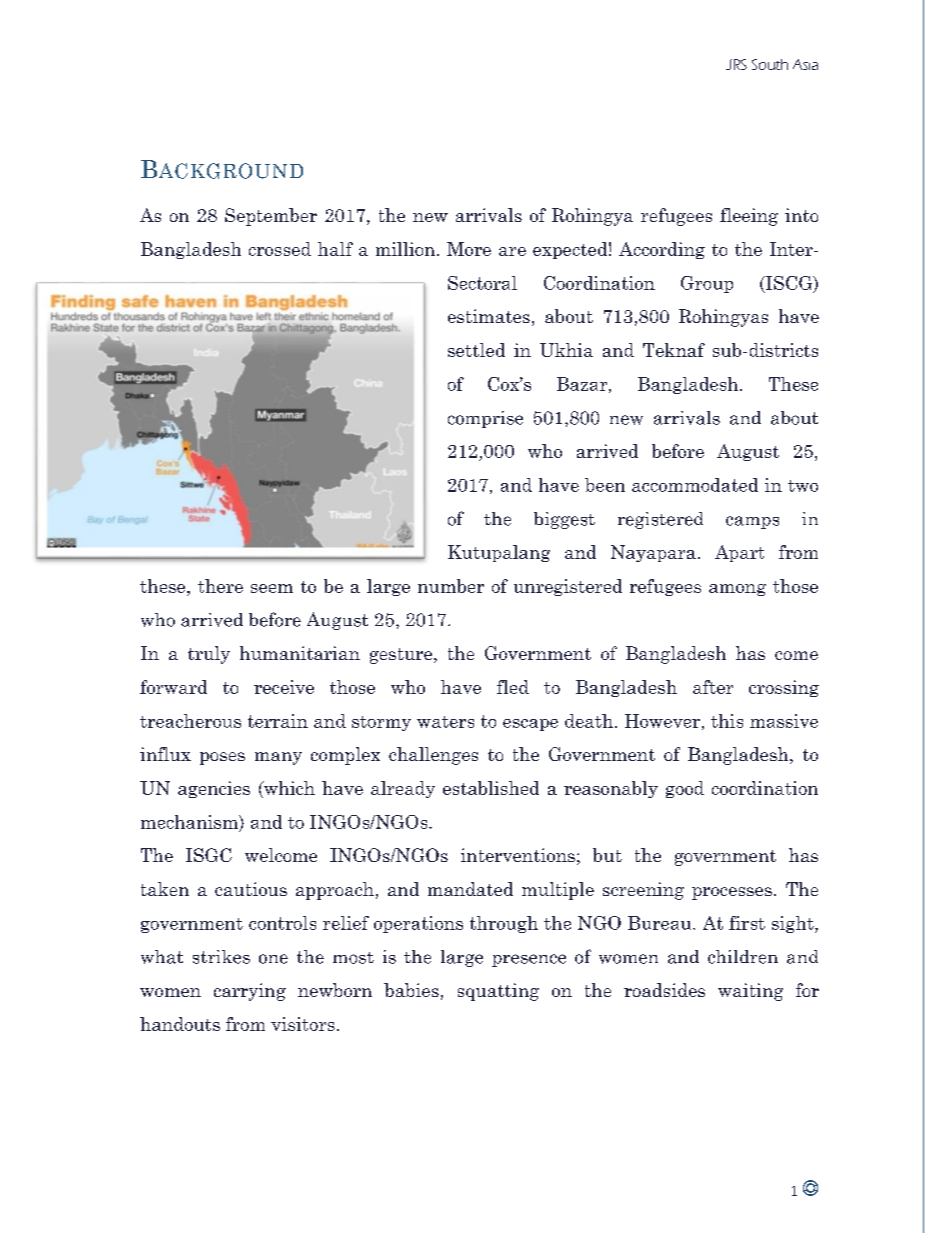 This screenshot has height=1233, width=952. What do you see at coordinates (491, 788) in the screenshot?
I see `established` at bounding box center [491, 788].
